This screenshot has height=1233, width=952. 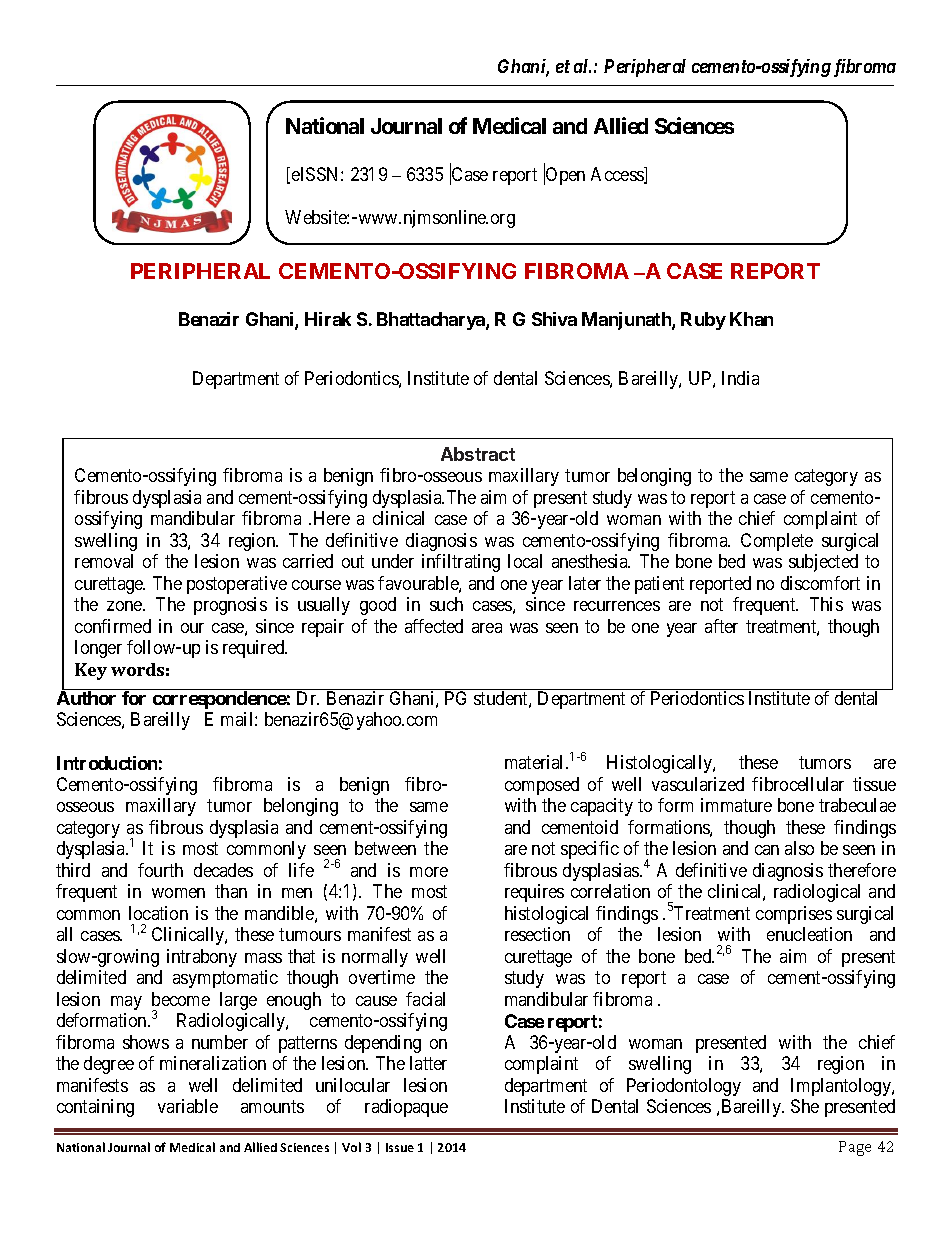 What do you see at coordinates (188, 1106) in the screenshot?
I see `variable` at bounding box center [188, 1106].
